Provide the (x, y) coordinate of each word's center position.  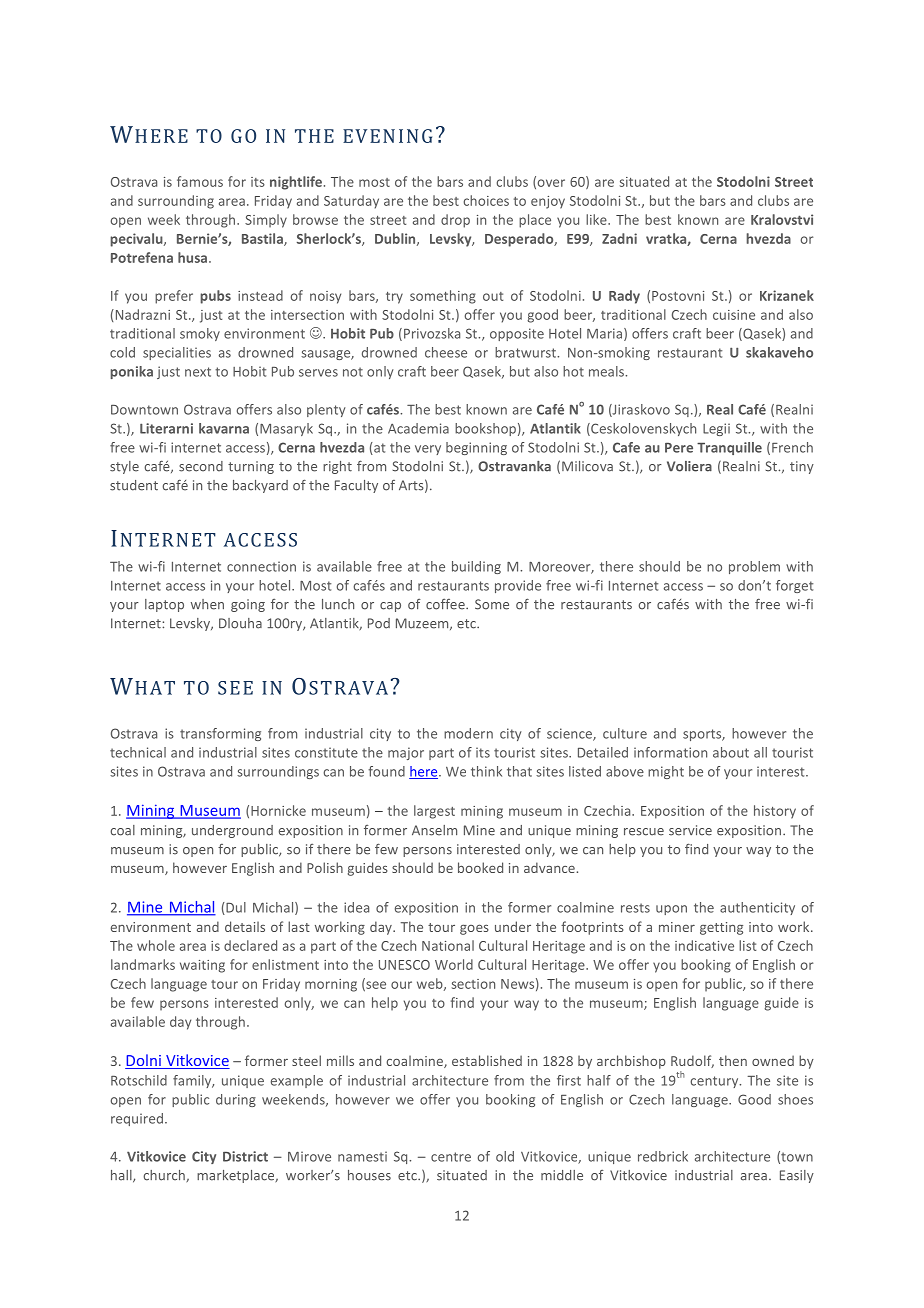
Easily (797, 1176)
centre (451, 1157)
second (201, 466)
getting (721, 928)
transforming (220, 734)
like (597, 219)
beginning (476, 448)
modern (468, 733)
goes (474, 929)
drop (455, 221)
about (731, 752)
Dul (235, 908)
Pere (679, 448)
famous (200, 181)
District (245, 1156)
